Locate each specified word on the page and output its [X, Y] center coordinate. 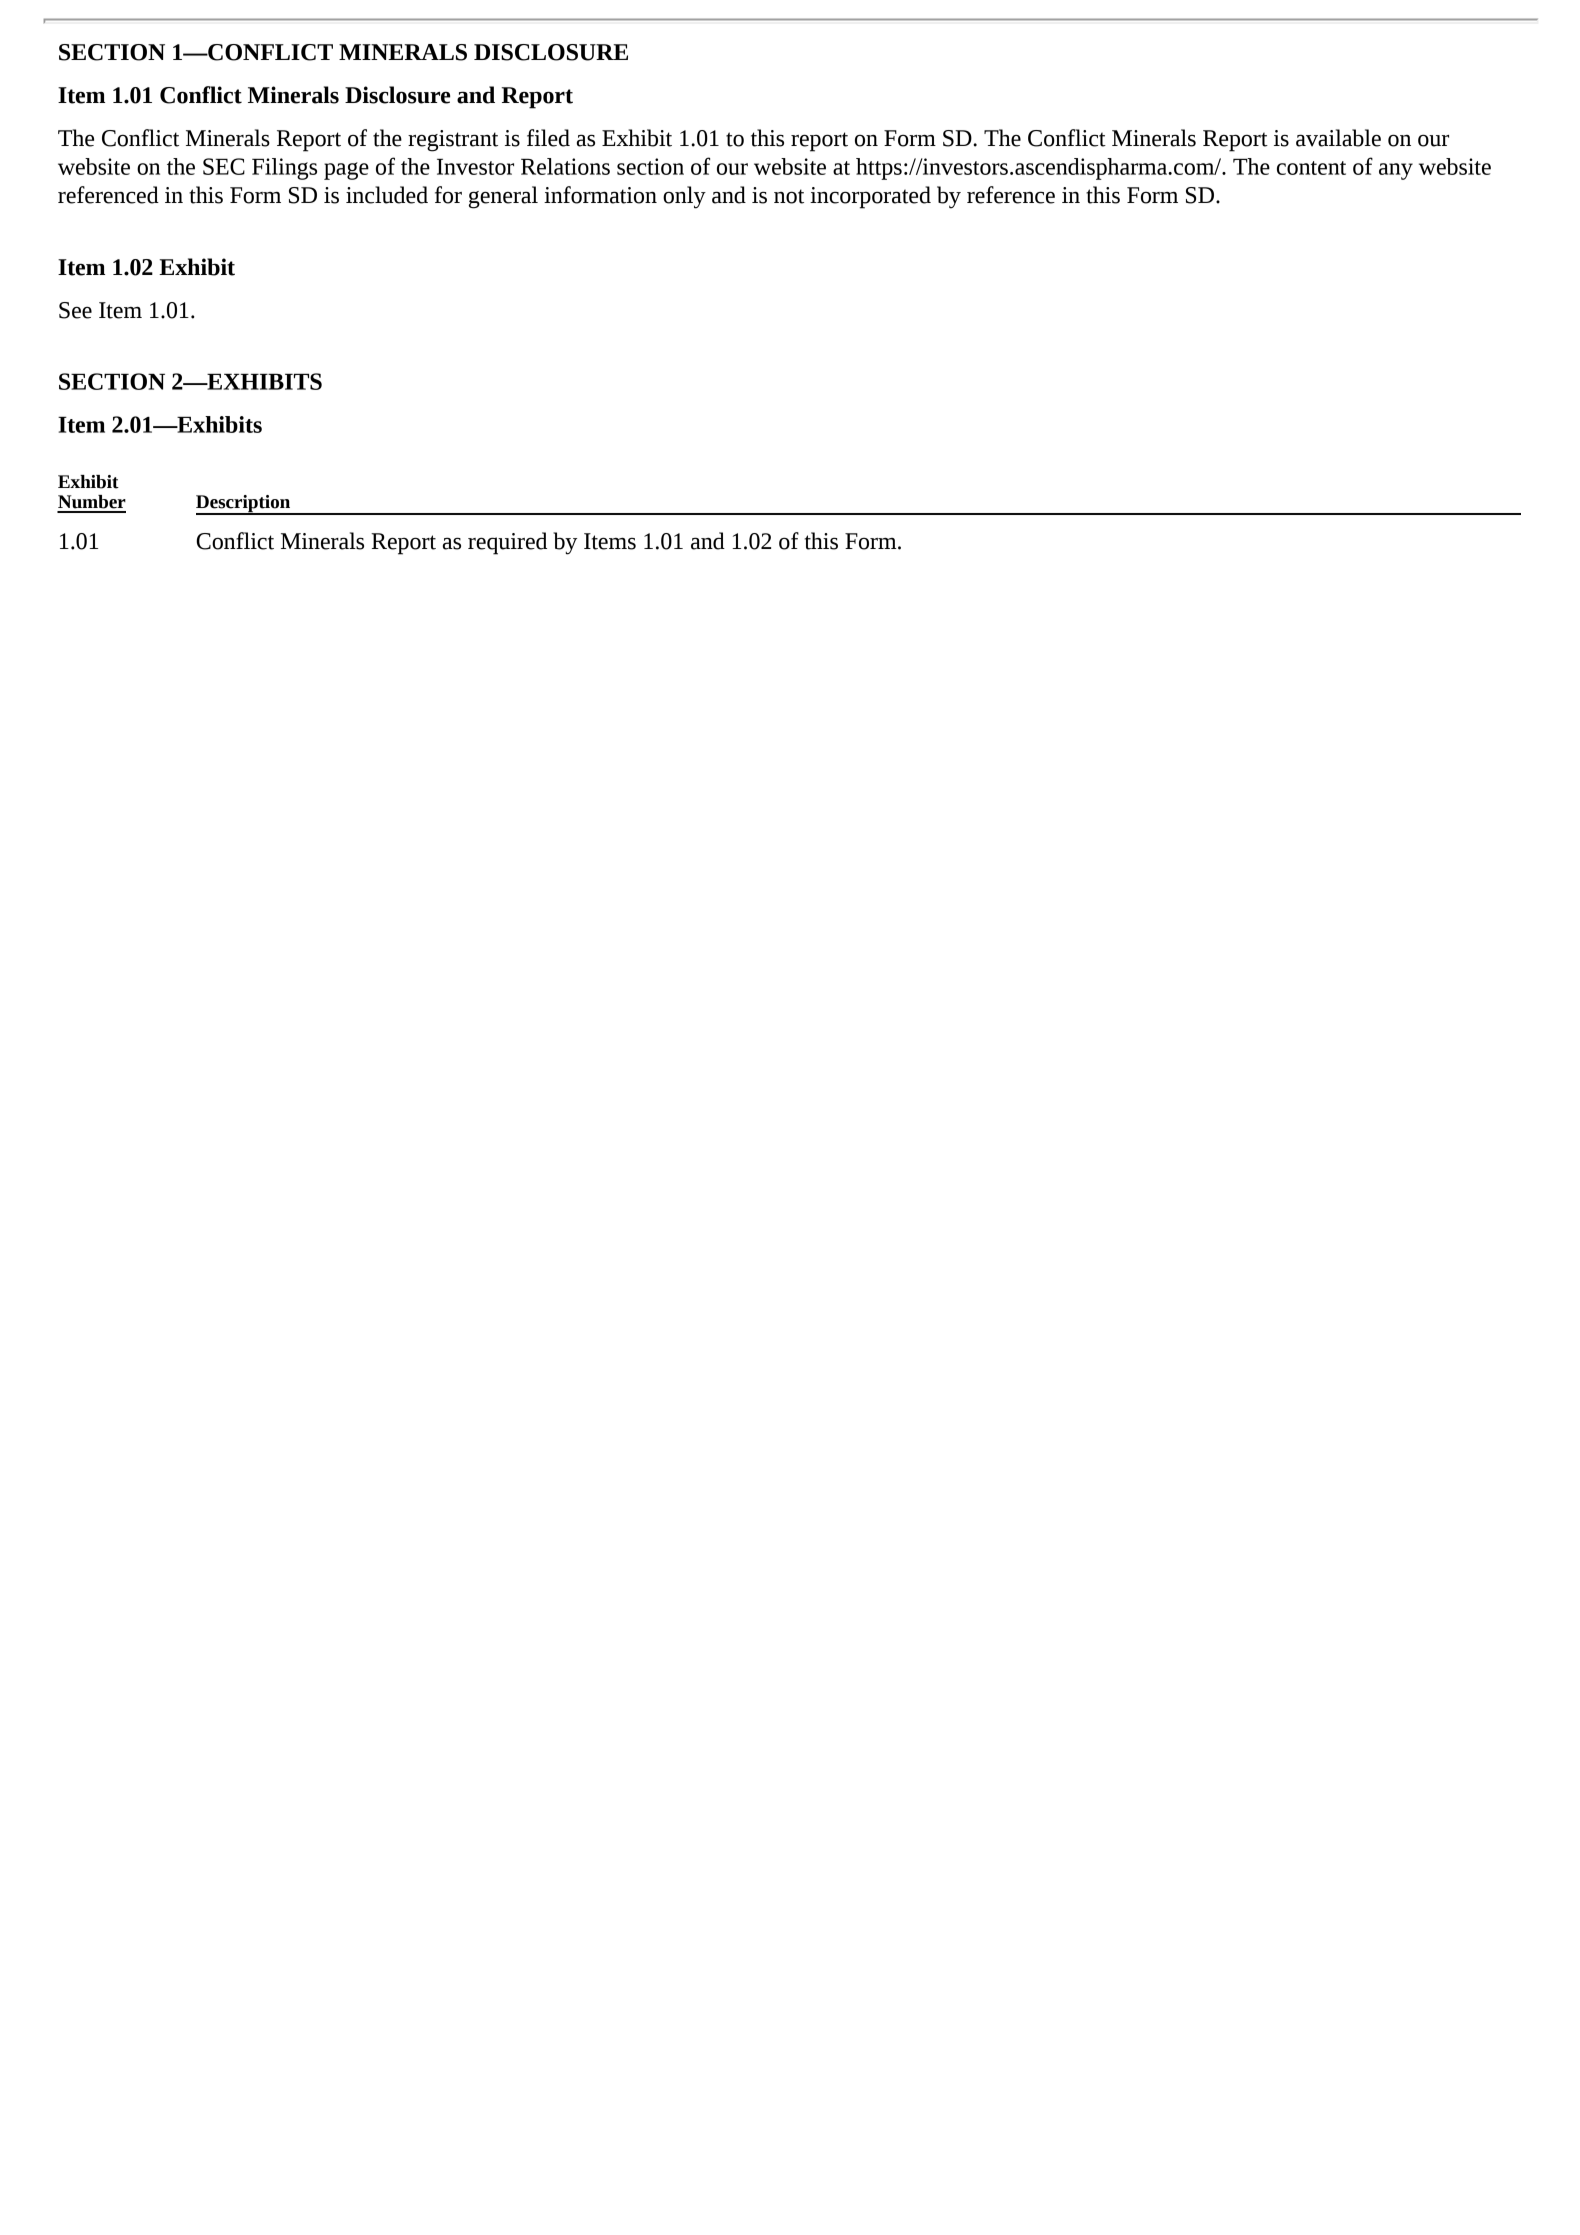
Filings [284, 169]
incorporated [870, 197]
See [75, 310]
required [507, 543]
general [503, 197]
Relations [565, 166]
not [789, 196]
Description [244, 504]
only [684, 197]
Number [92, 502]
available [1338, 138]
